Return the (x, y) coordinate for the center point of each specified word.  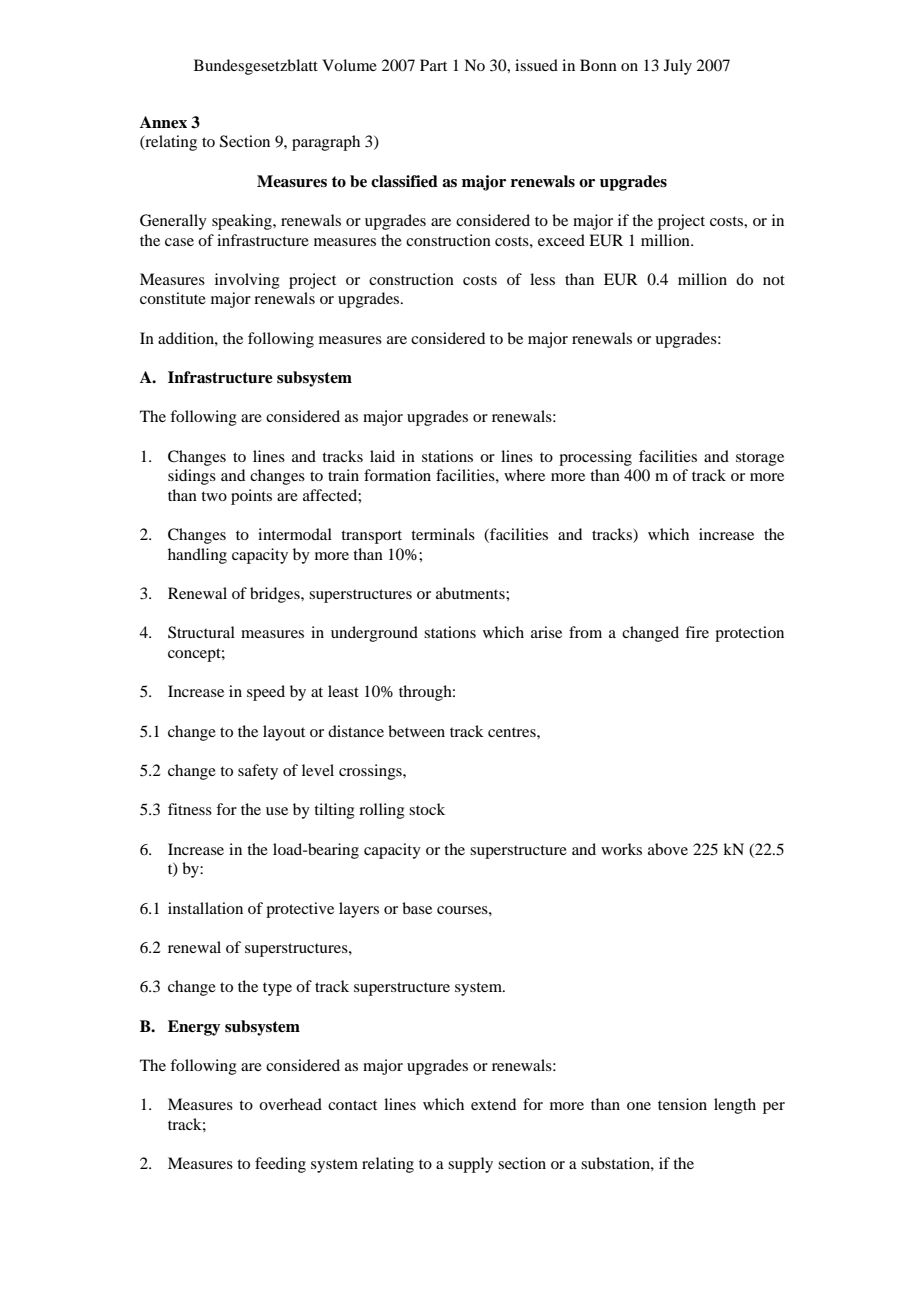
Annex (163, 122)
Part (433, 65)
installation (205, 908)
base (417, 908)
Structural (201, 632)
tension (682, 1104)
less (542, 279)
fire (697, 632)
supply (470, 1165)
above (668, 849)
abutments (471, 593)
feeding (280, 1165)
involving (247, 281)
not (774, 280)
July (678, 67)
